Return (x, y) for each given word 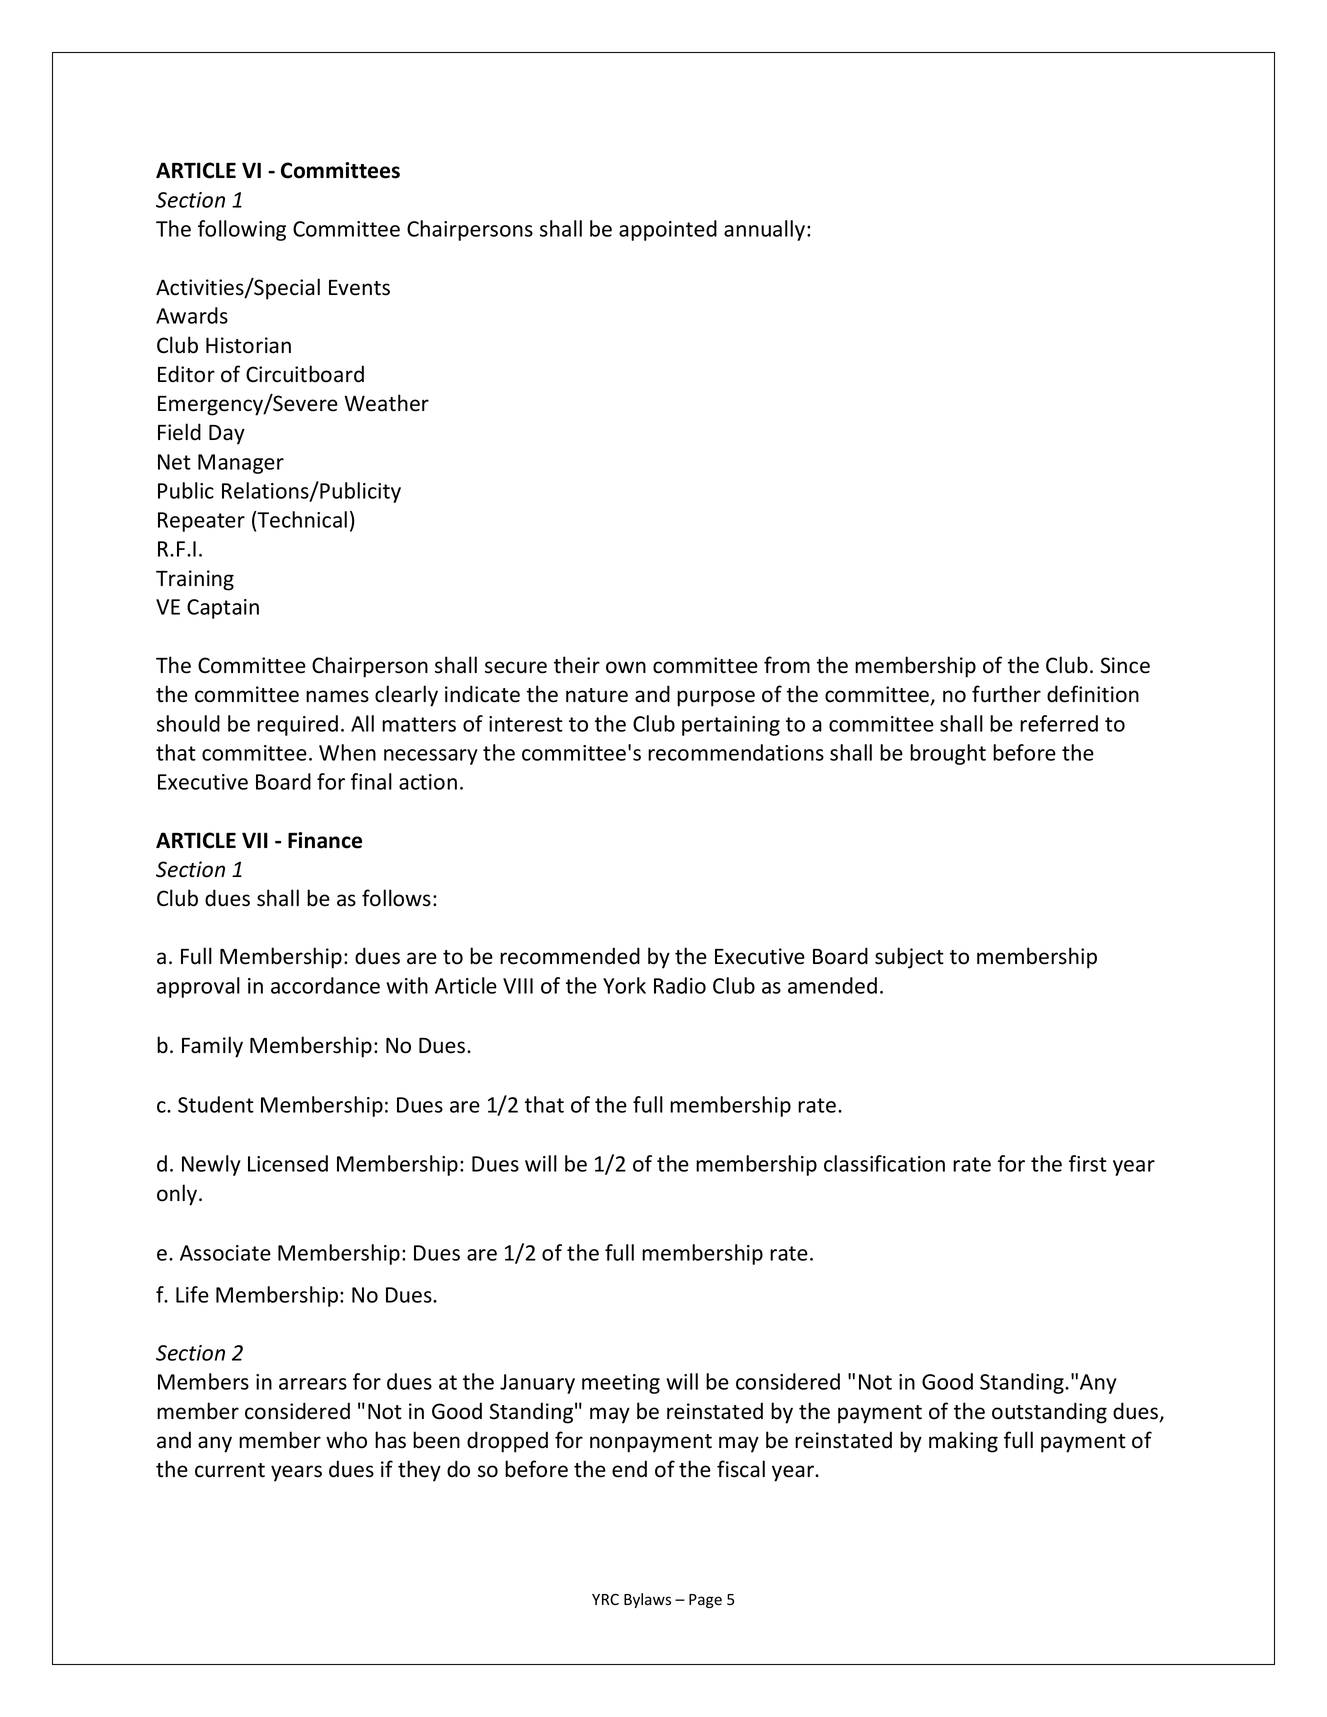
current (230, 1470)
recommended (570, 956)
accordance (325, 985)
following (242, 230)
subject (909, 958)
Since (1125, 665)
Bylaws (647, 1600)
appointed (668, 230)
